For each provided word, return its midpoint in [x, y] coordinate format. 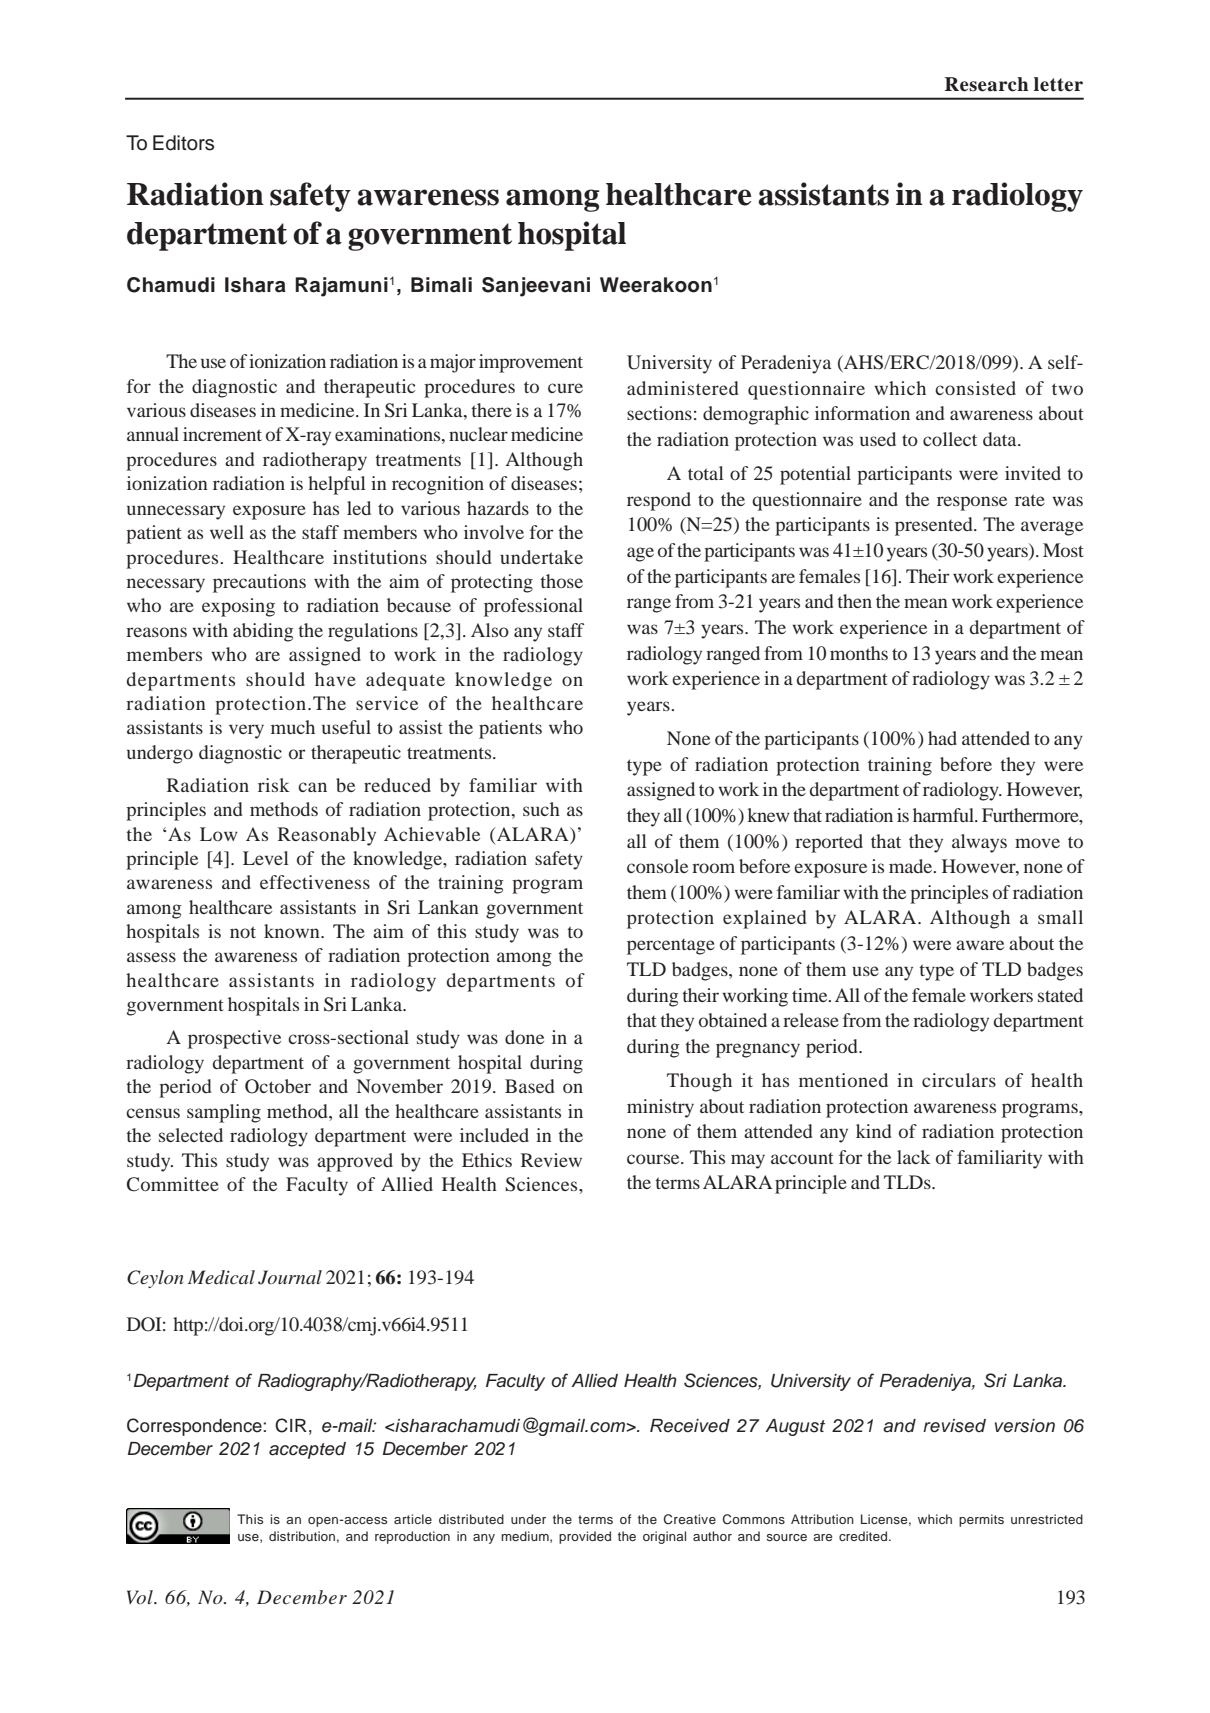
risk [274, 785]
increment [222, 434]
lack [914, 1157]
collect [950, 439]
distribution [302, 1536]
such [541, 809]
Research [986, 84]
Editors [183, 143]
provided [585, 1537]
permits [981, 1520]
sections [659, 413]
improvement [531, 363]
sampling [224, 1113]
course [654, 1159]
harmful [944, 815]
